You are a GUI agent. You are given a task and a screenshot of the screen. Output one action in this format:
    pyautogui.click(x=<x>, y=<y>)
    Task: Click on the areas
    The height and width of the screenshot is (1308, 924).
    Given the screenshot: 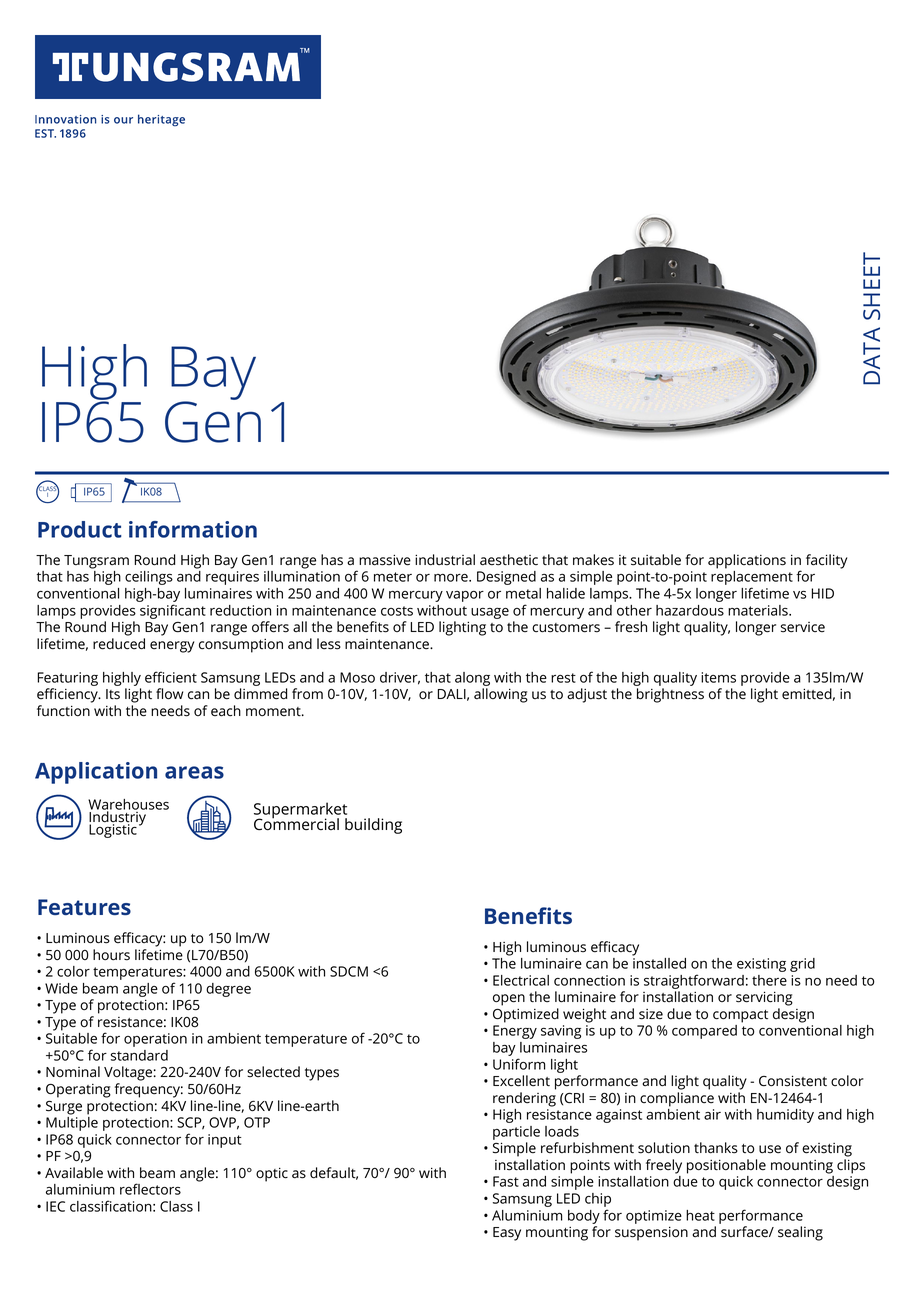 What is the action you would take?
    pyautogui.click(x=194, y=772)
